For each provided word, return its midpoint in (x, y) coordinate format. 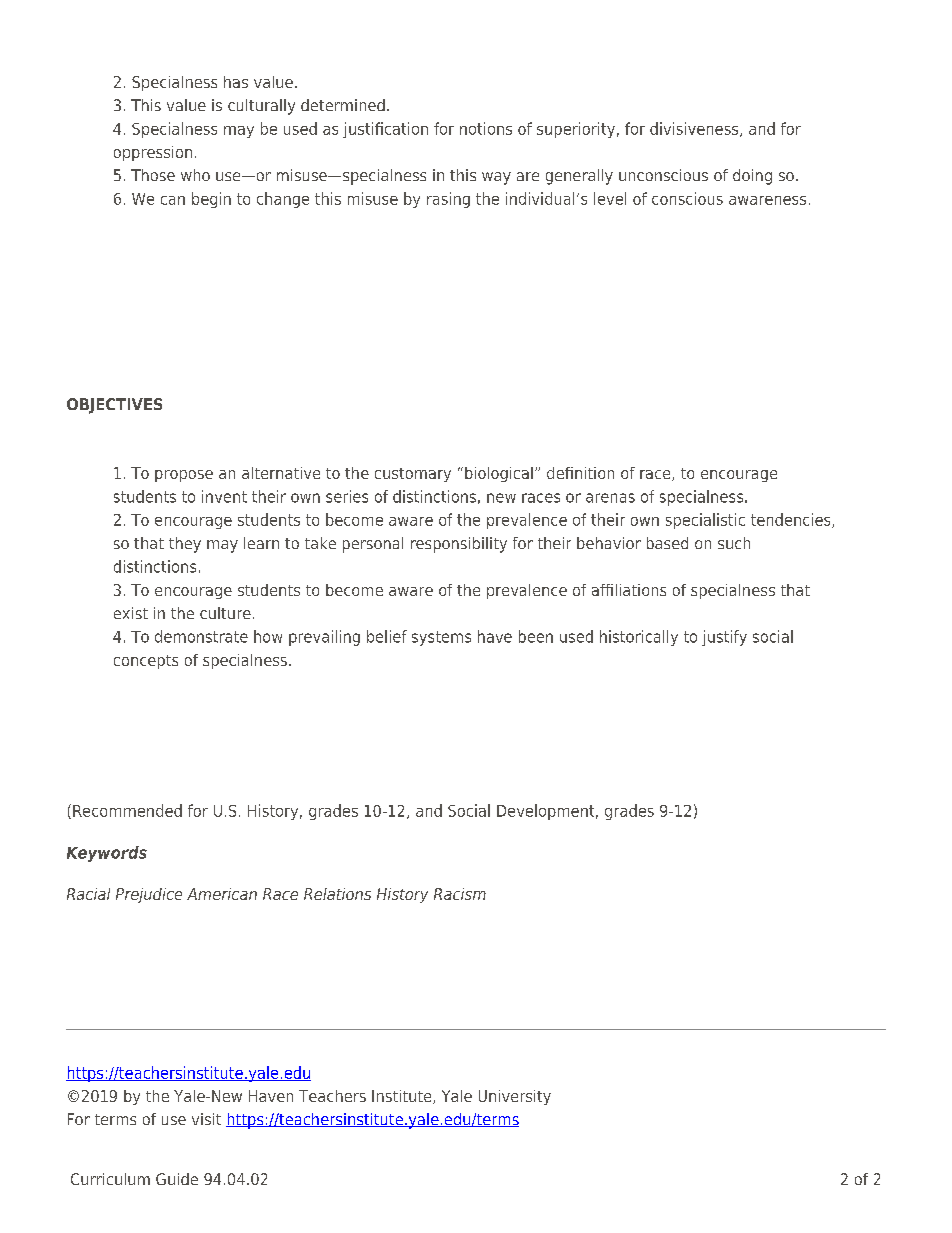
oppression (153, 153)
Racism (460, 894)
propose (184, 476)
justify (724, 638)
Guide (177, 1179)
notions (486, 128)
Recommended (127, 810)
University (515, 1097)
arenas (610, 498)
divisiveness (695, 129)
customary (413, 475)
